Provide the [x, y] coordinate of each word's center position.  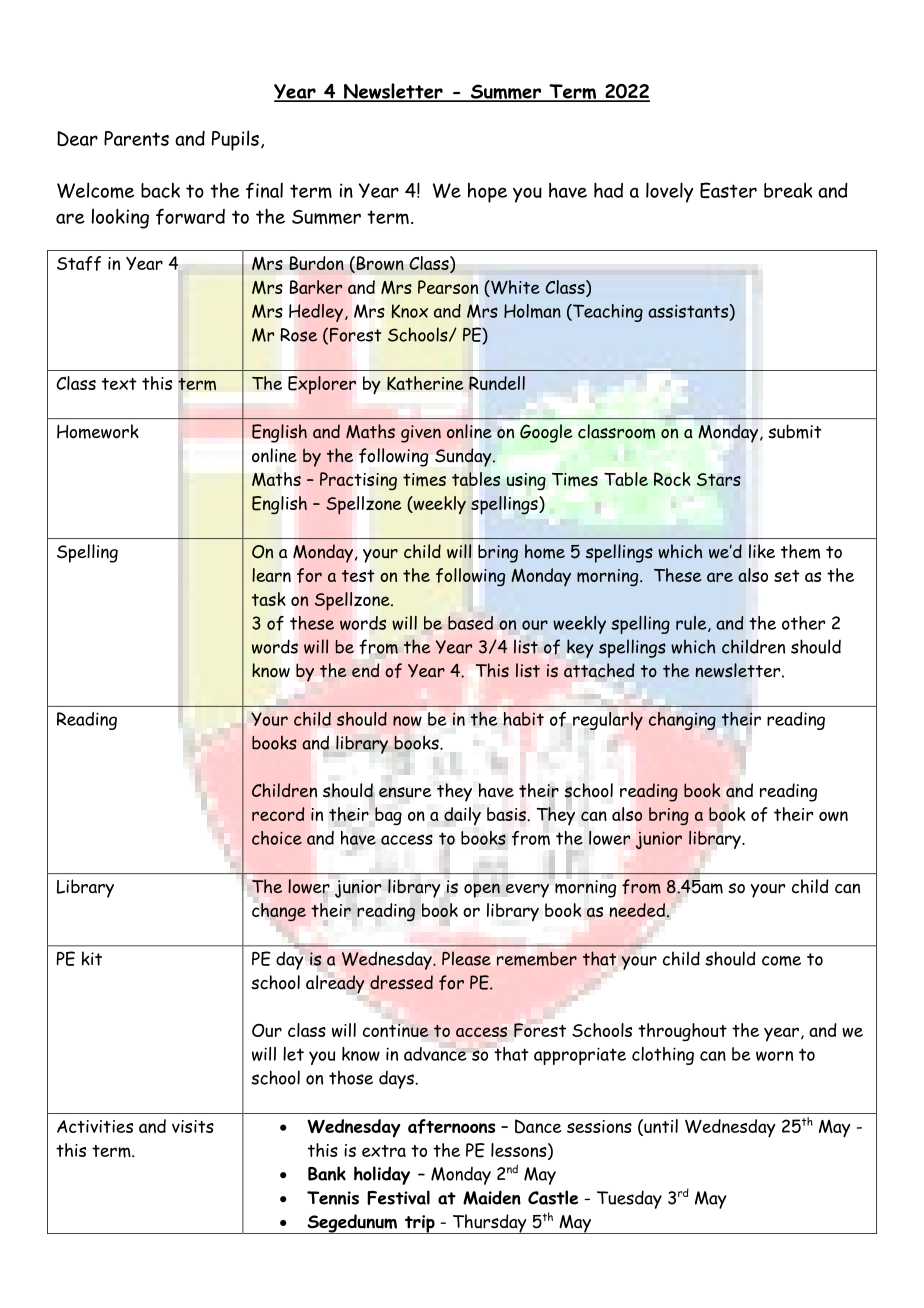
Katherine [425, 383]
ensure [405, 792]
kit [92, 958]
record [278, 814]
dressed [401, 982]
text [119, 384]
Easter [728, 190]
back [160, 190]
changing [682, 721]
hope [487, 193]
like [762, 551]
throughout [682, 1032]
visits [193, 1126]
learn [271, 575]
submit [795, 431]
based [470, 623]
